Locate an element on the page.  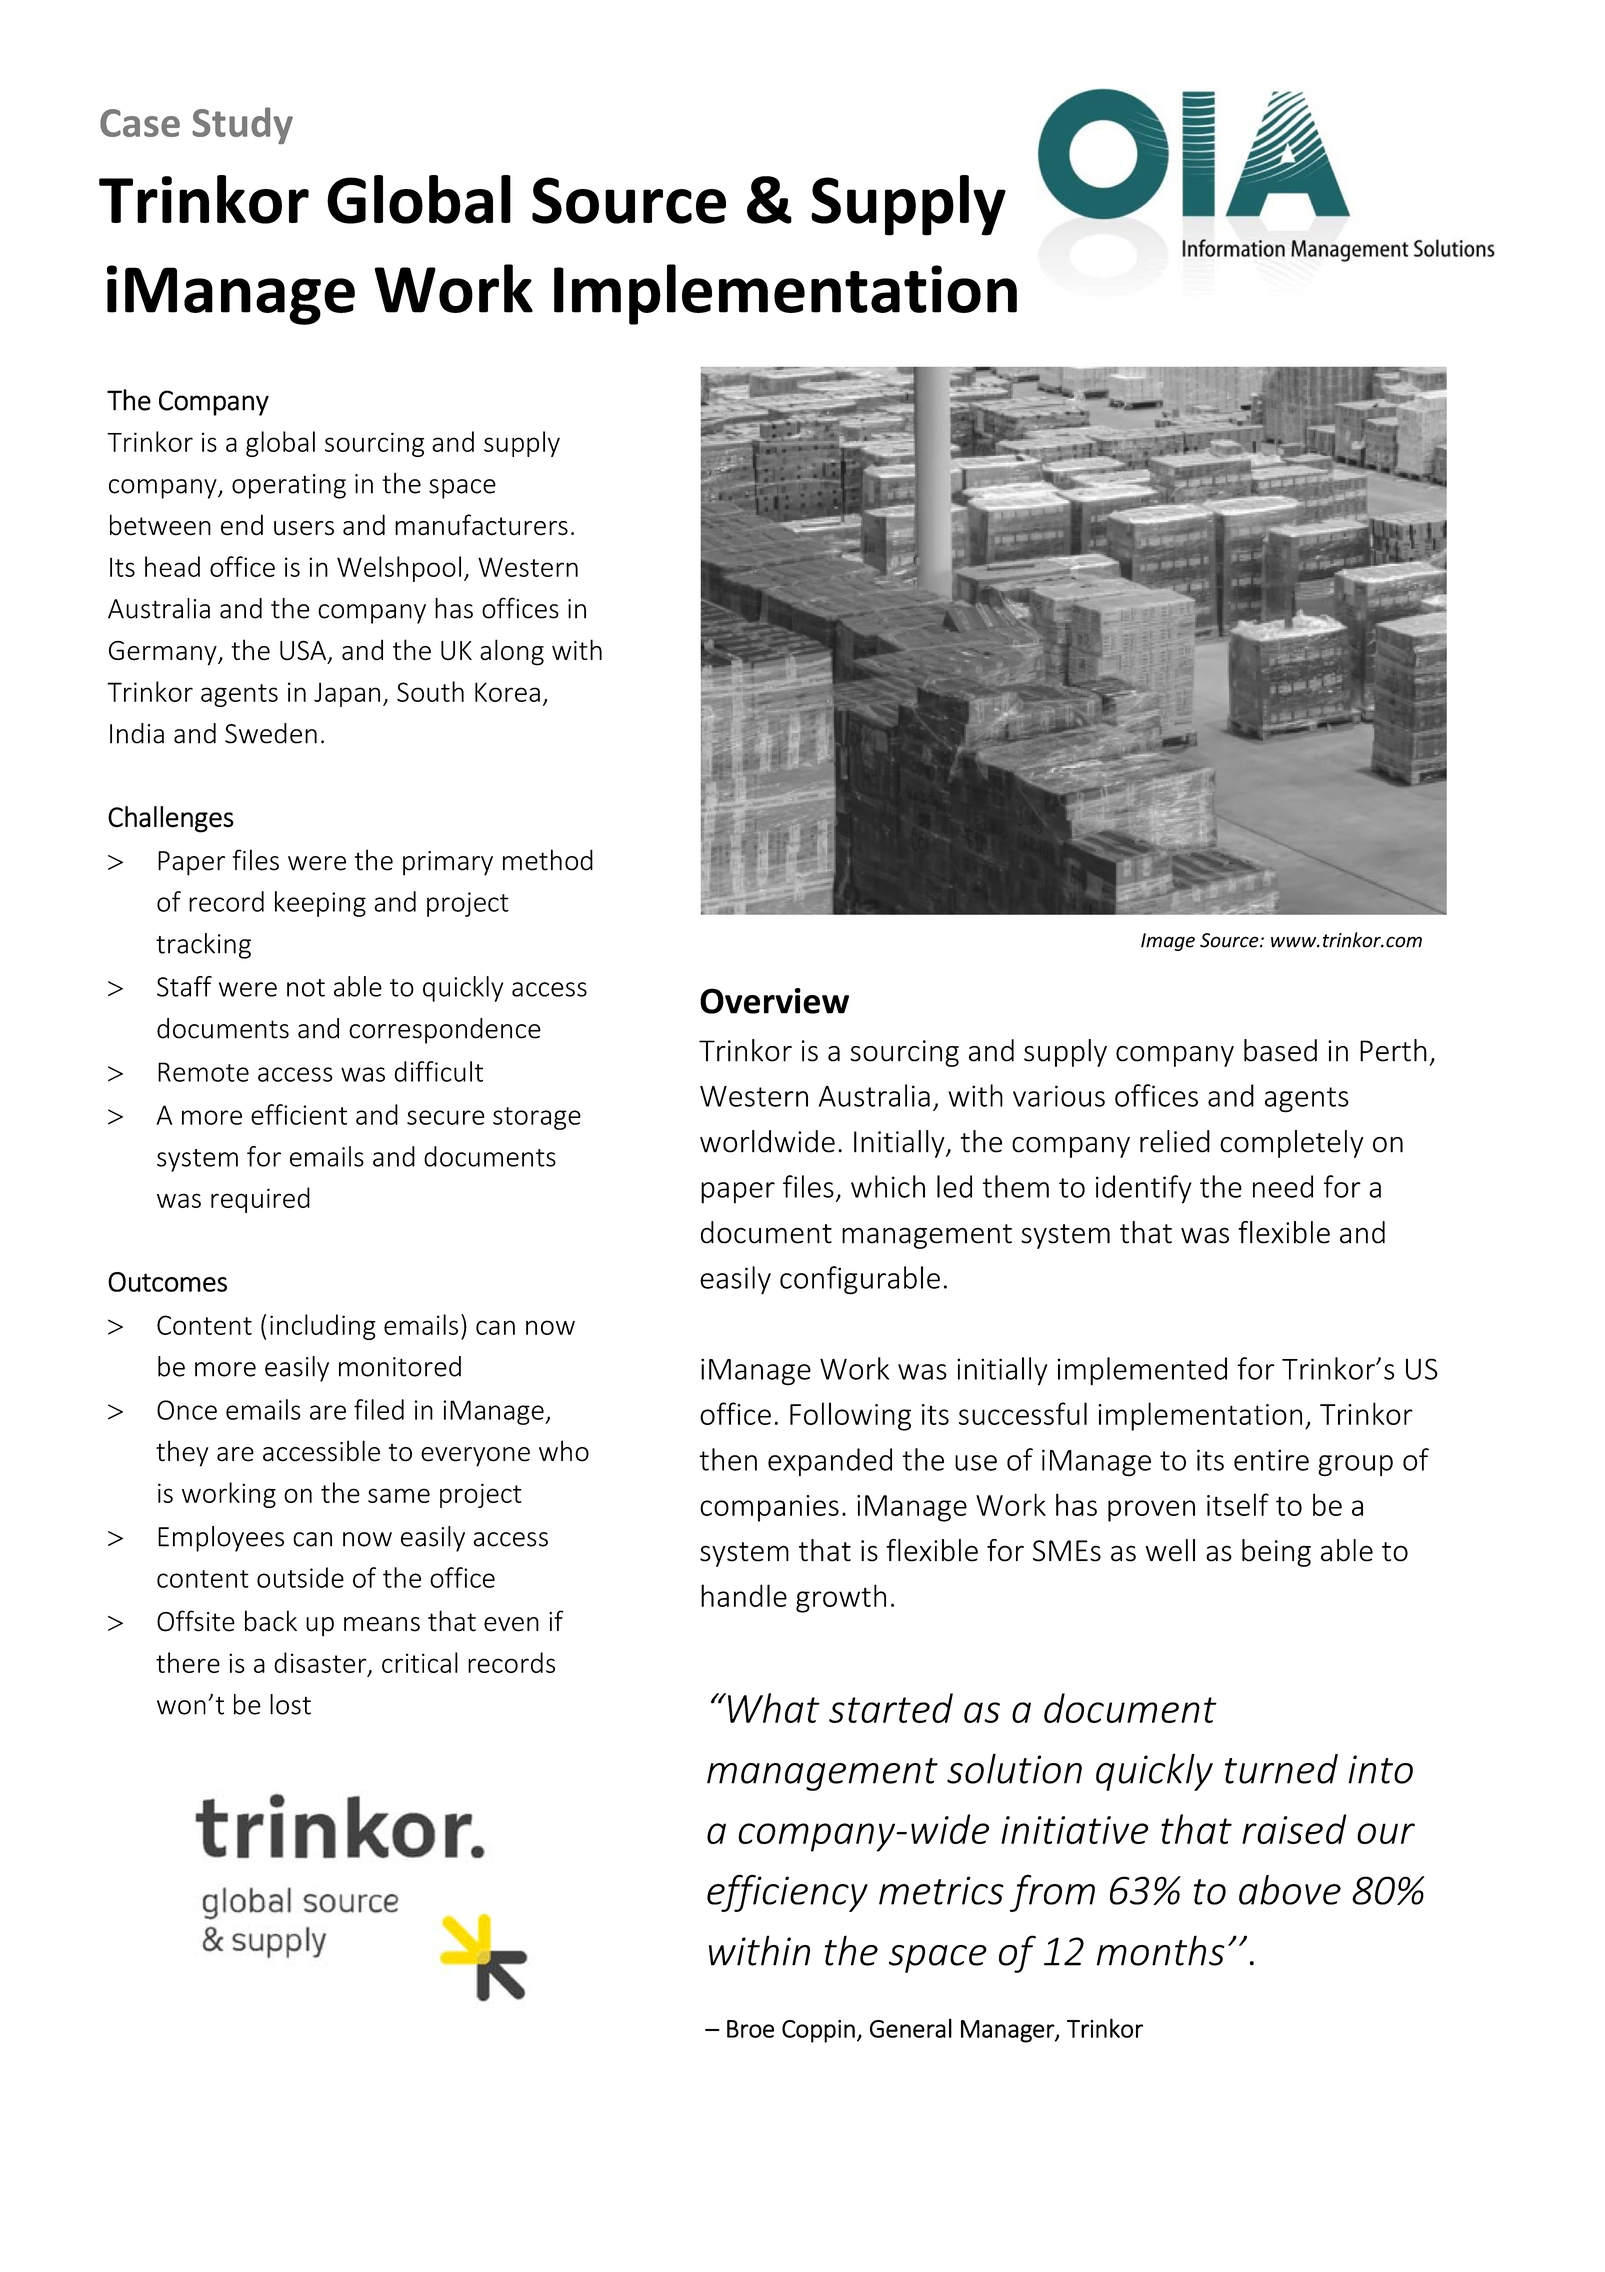
Study is located at coordinates (242, 125).
